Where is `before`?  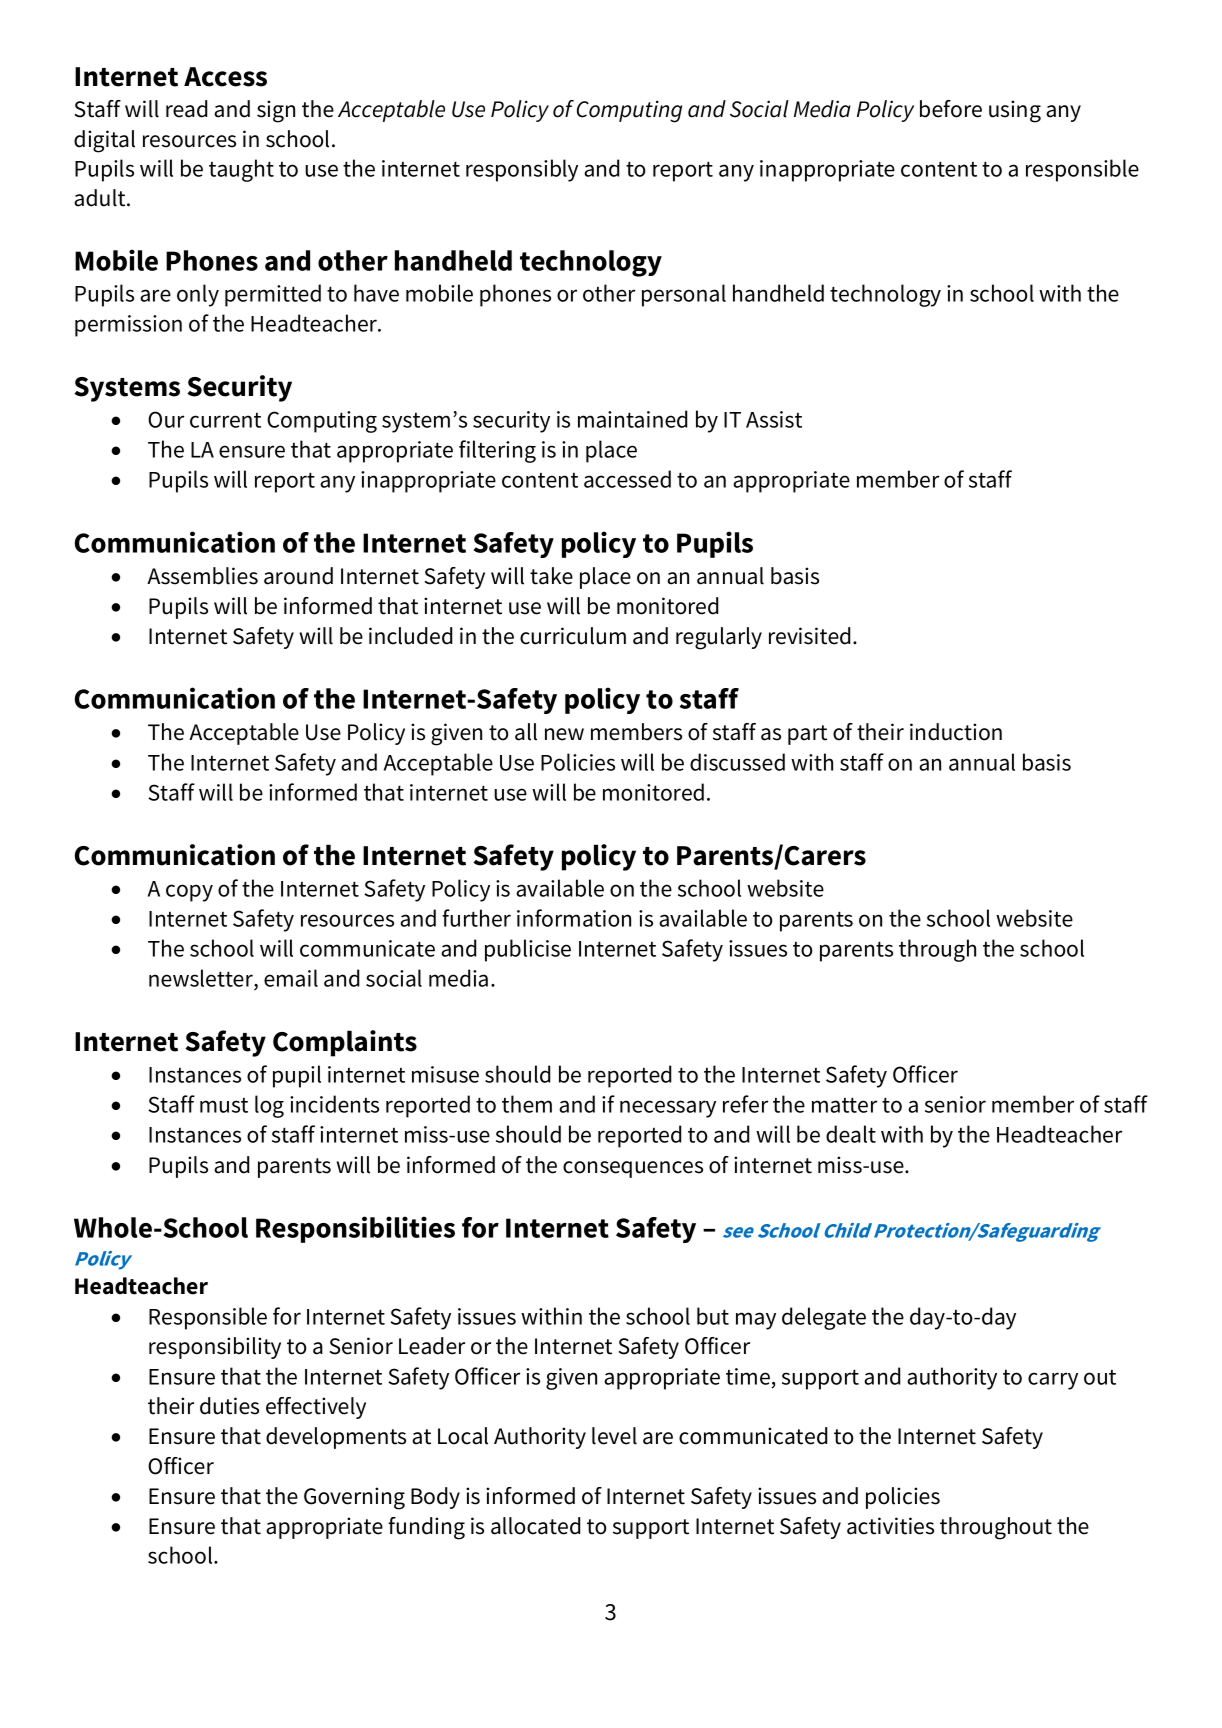 before is located at coordinates (951, 109).
